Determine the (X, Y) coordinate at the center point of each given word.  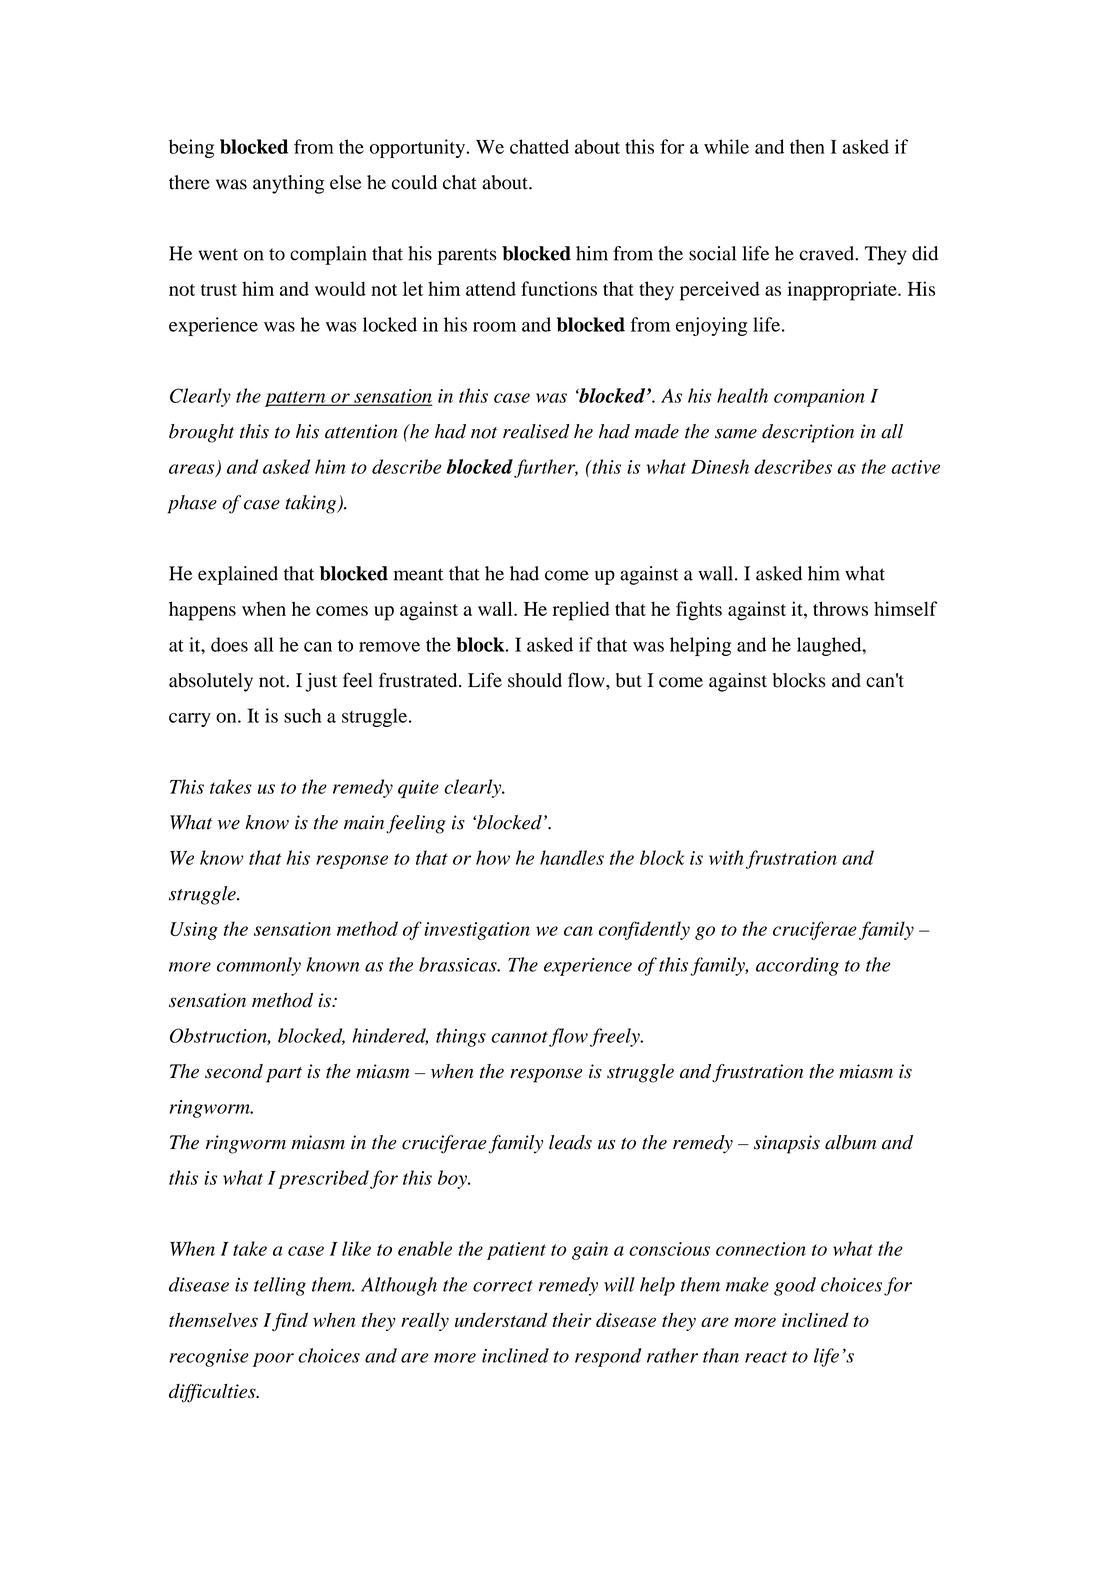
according (797, 966)
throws (840, 608)
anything (288, 184)
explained (238, 575)
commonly (259, 966)
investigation (477, 931)
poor (273, 1360)
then (807, 146)
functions (559, 288)
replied (581, 611)
